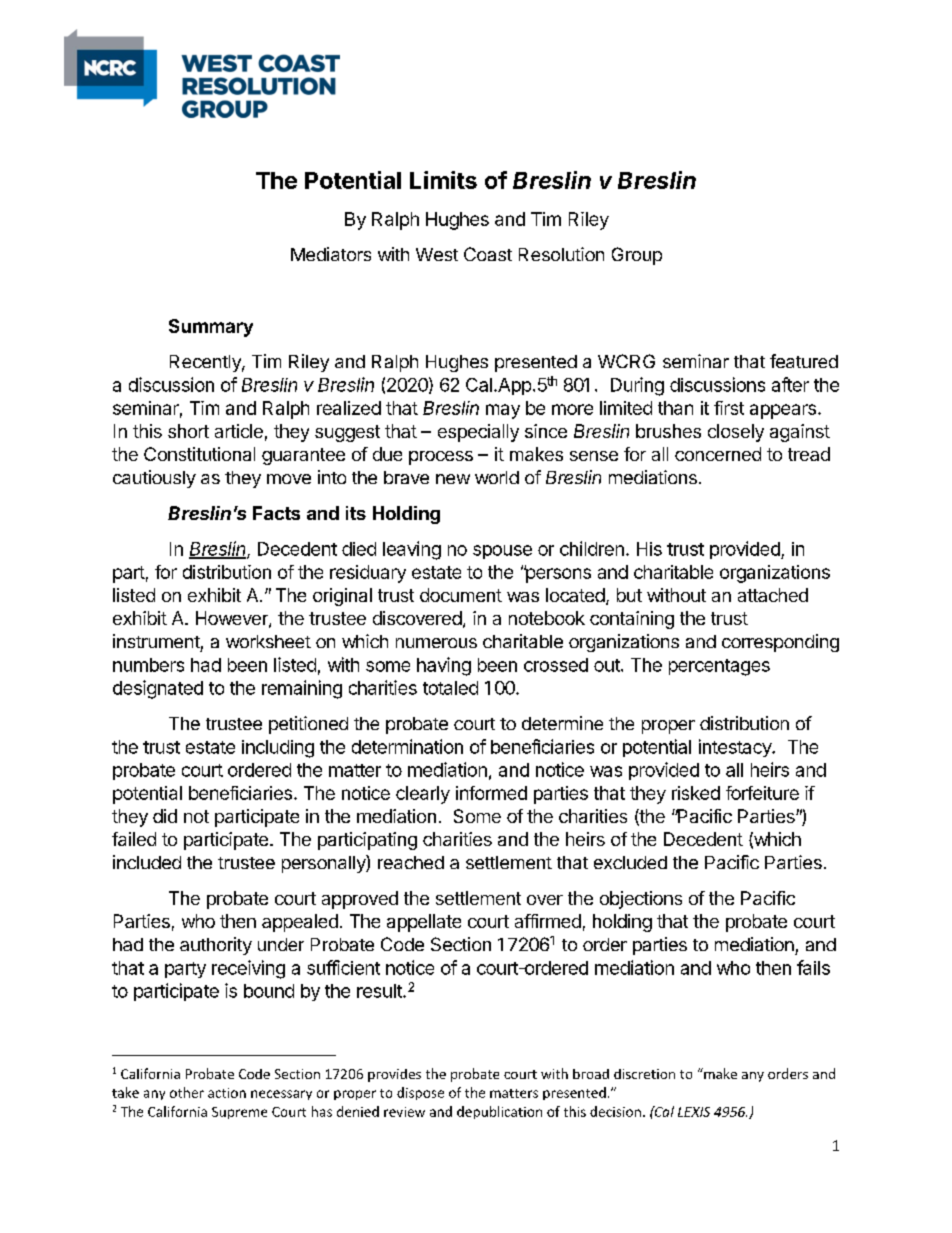 This screenshot has height=1233, width=952. I want to click on included, so click(147, 862).
